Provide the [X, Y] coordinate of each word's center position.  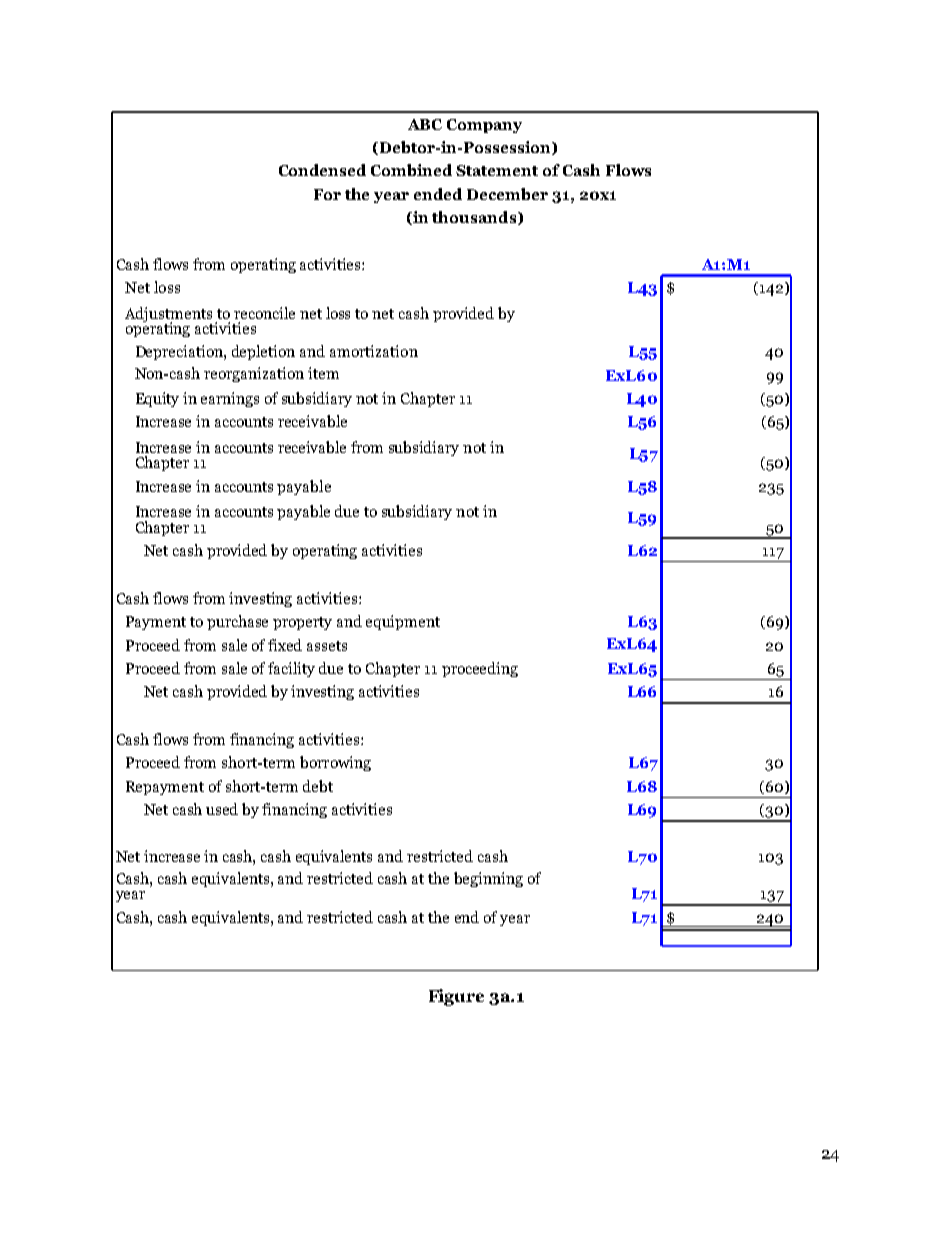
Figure [456, 997]
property [302, 623]
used [222, 809]
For [327, 194]
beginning [488, 879]
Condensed [322, 170]
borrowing [335, 763]
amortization [374, 351]
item [323, 373]
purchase [237, 622]
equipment [403, 622]
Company [484, 126]
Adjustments [168, 315]
